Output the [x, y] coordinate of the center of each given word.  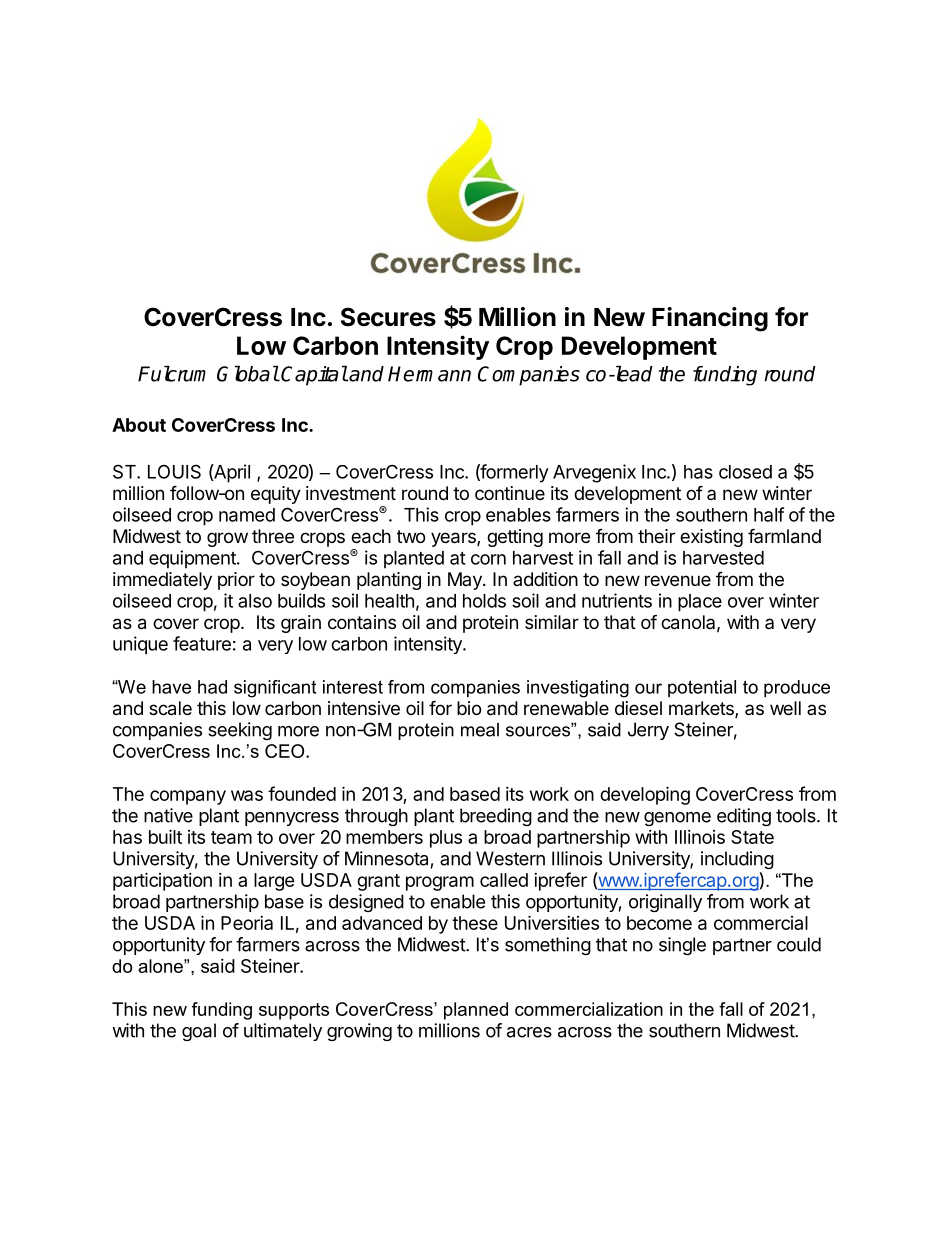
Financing [710, 319]
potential [702, 688]
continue [510, 493]
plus [446, 839]
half [769, 514]
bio [469, 708]
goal [199, 1032]
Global [248, 374]
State [752, 837]
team [231, 837]
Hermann [429, 374]
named [247, 515]
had [212, 687]
